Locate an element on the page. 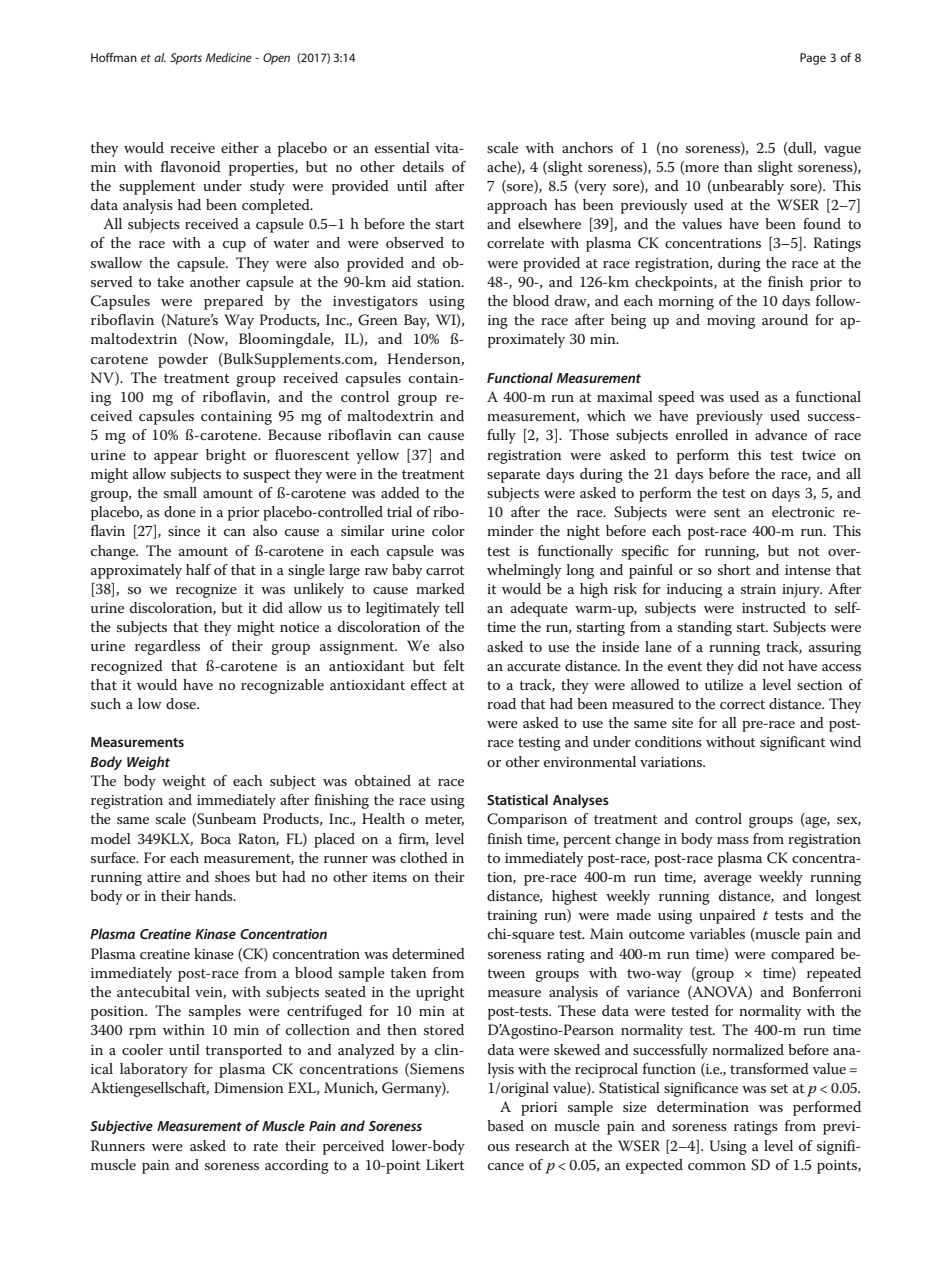 Image resolution: width=952 pixels, height=1265 pixels. details is located at coordinates (423, 166).
